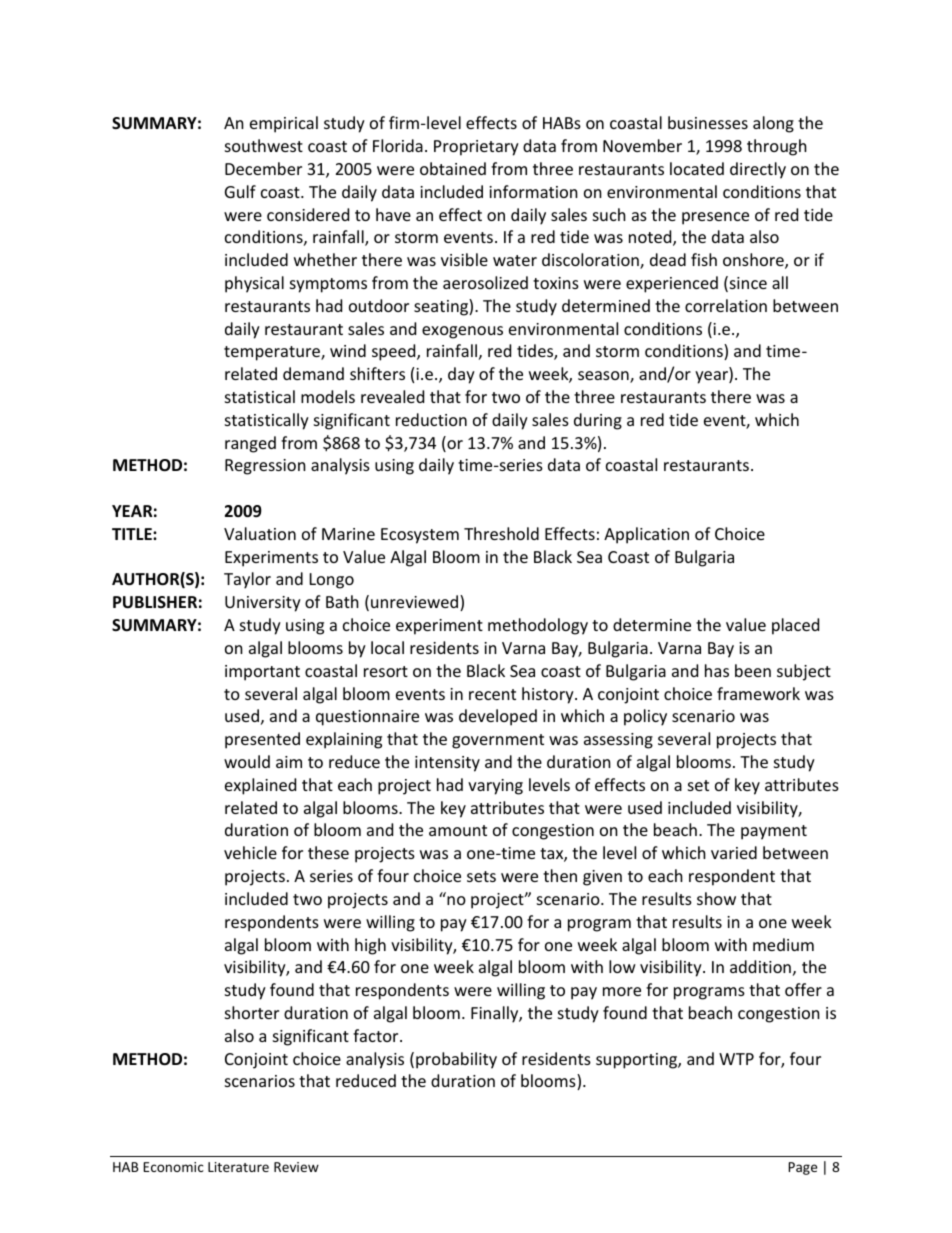 The width and height of the document is (952, 1233). What do you see at coordinates (456, 1060) in the document?
I see `probability` at bounding box center [456, 1060].
